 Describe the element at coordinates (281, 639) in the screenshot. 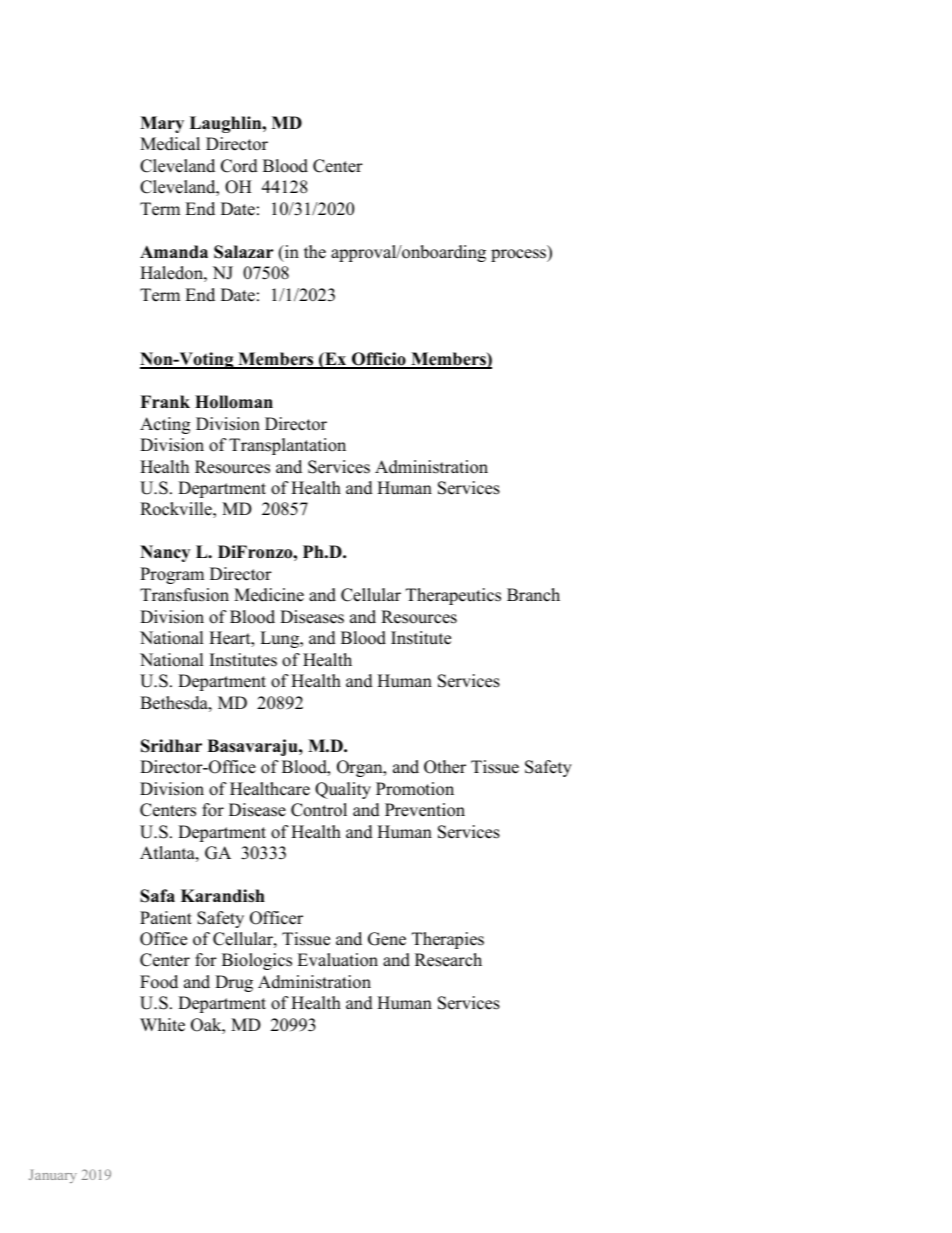

I see `Lung` at that location.
